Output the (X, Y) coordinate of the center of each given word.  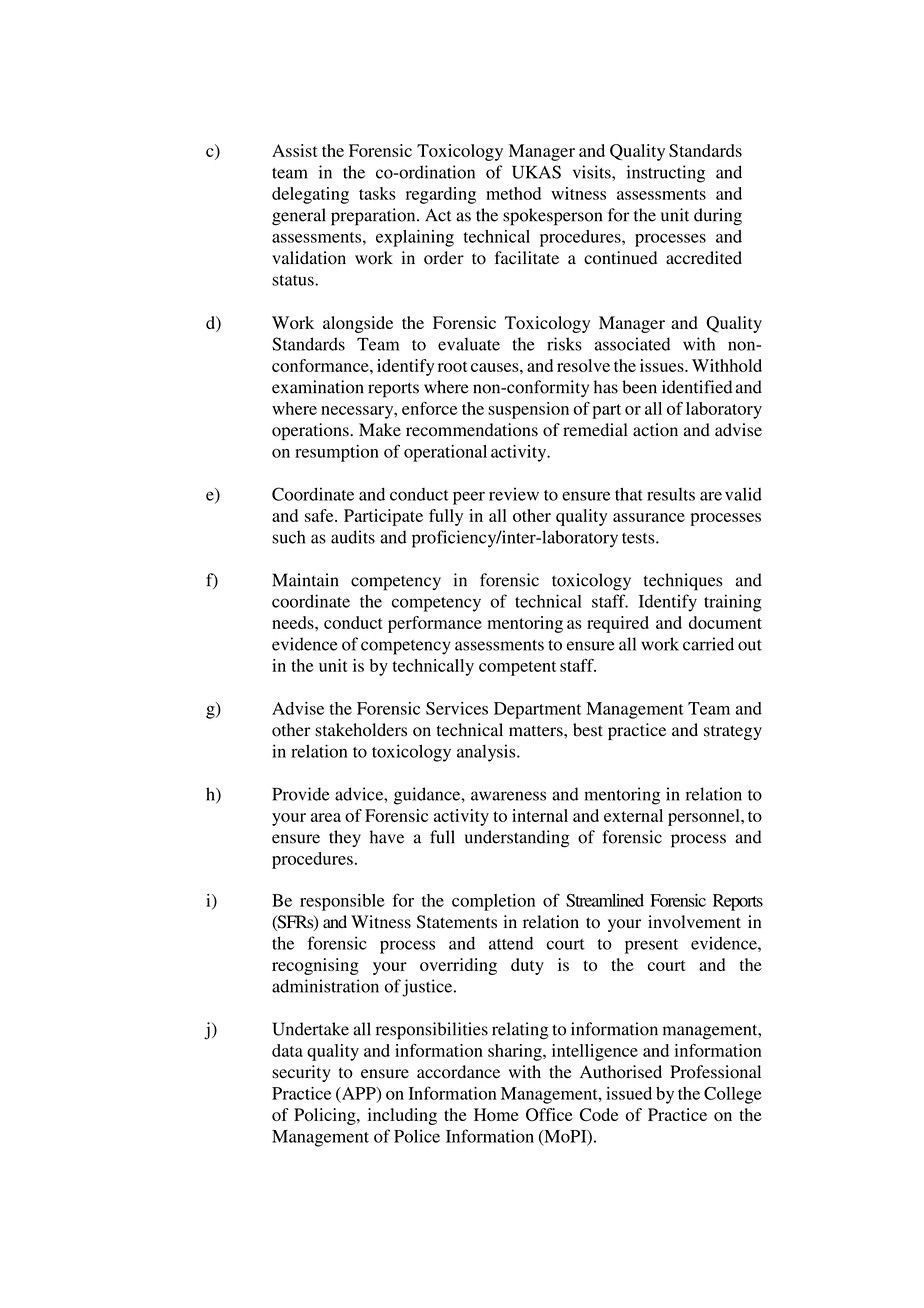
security (301, 1073)
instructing (666, 174)
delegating (310, 195)
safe (320, 515)
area (326, 817)
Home (496, 1114)
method (513, 193)
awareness (508, 796)
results (671, 494)
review (514, 494)
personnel (705, 817)
